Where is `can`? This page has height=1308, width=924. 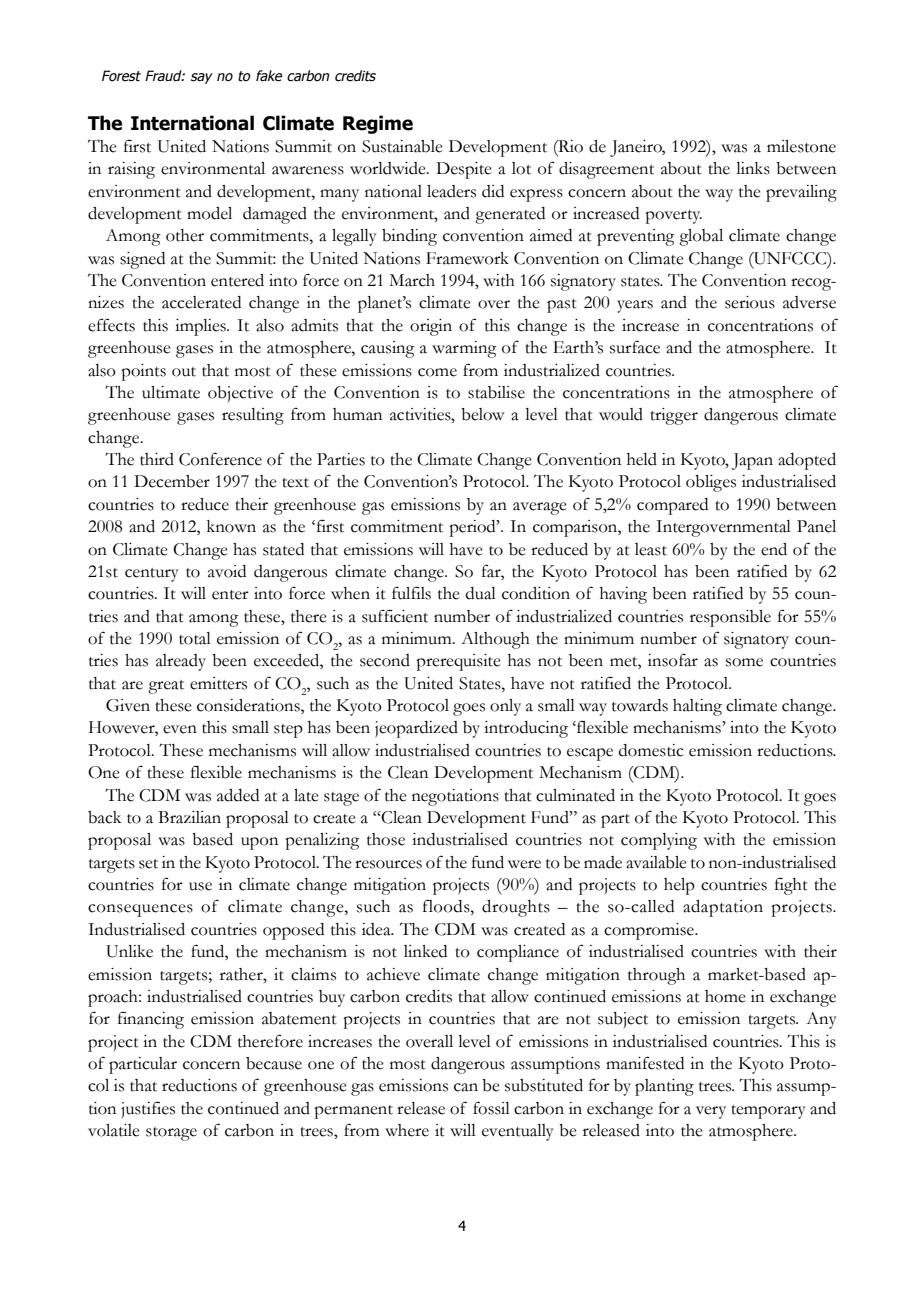 can is located at coordinates (466, 1087).
